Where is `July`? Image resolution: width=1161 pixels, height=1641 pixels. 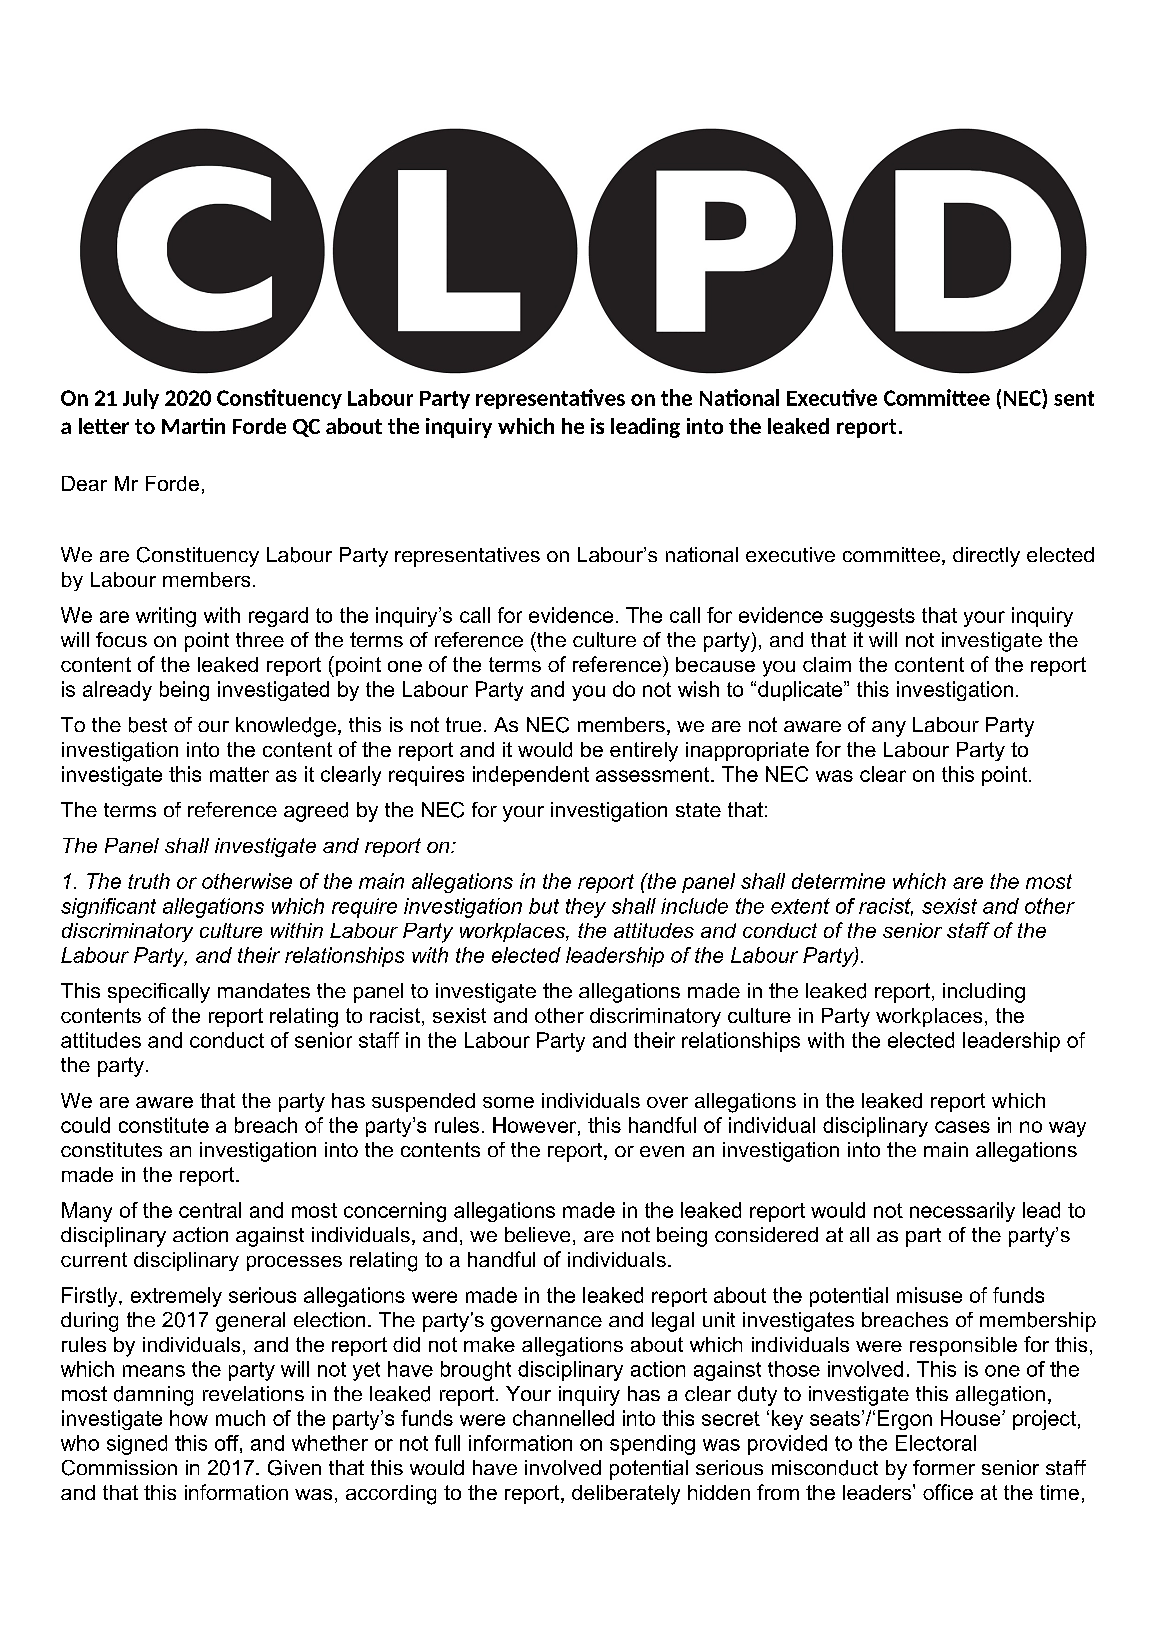
July is located at coordinates (141, 399).
